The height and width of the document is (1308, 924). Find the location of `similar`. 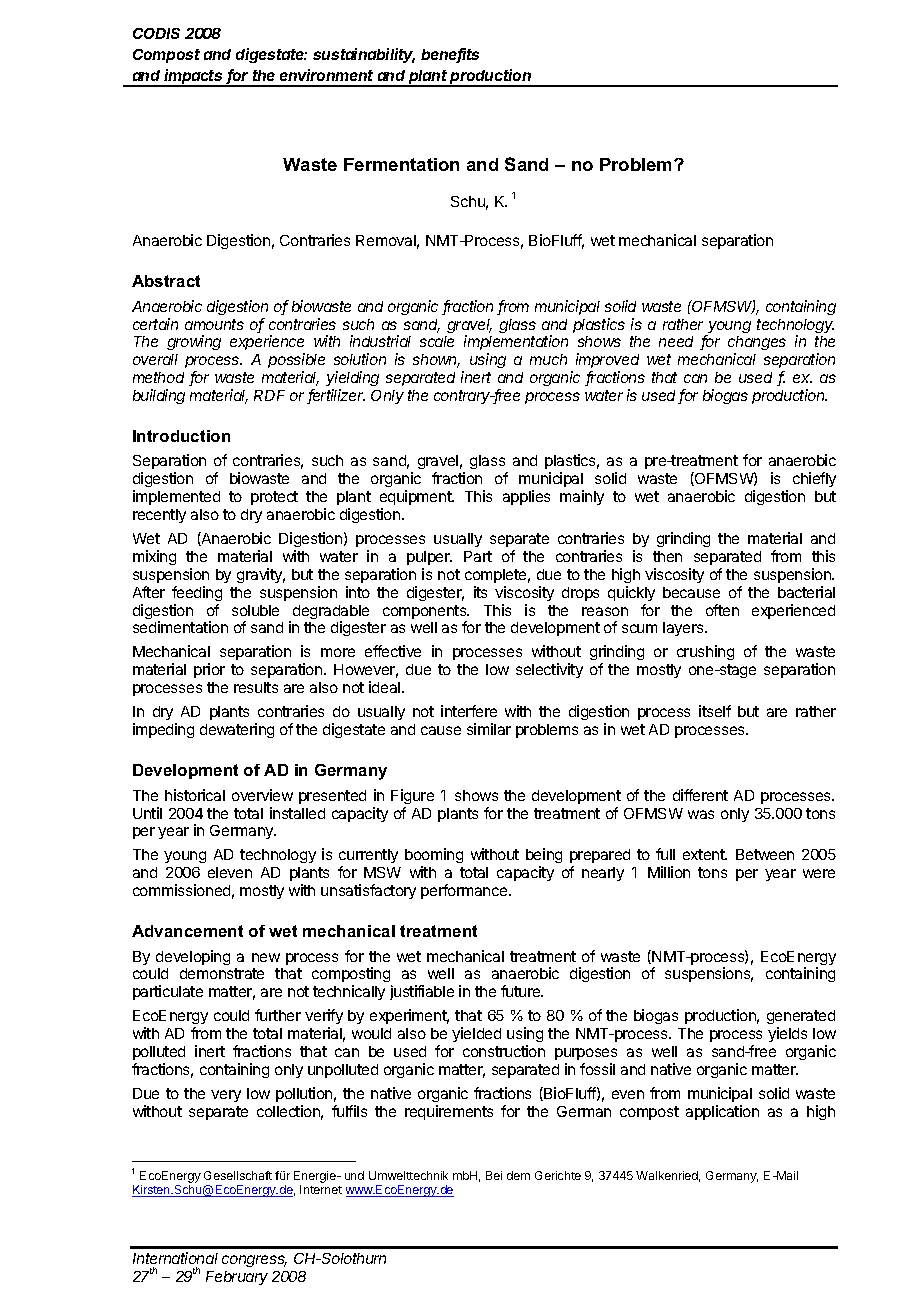

similar is located at coordinates (489, 729).
